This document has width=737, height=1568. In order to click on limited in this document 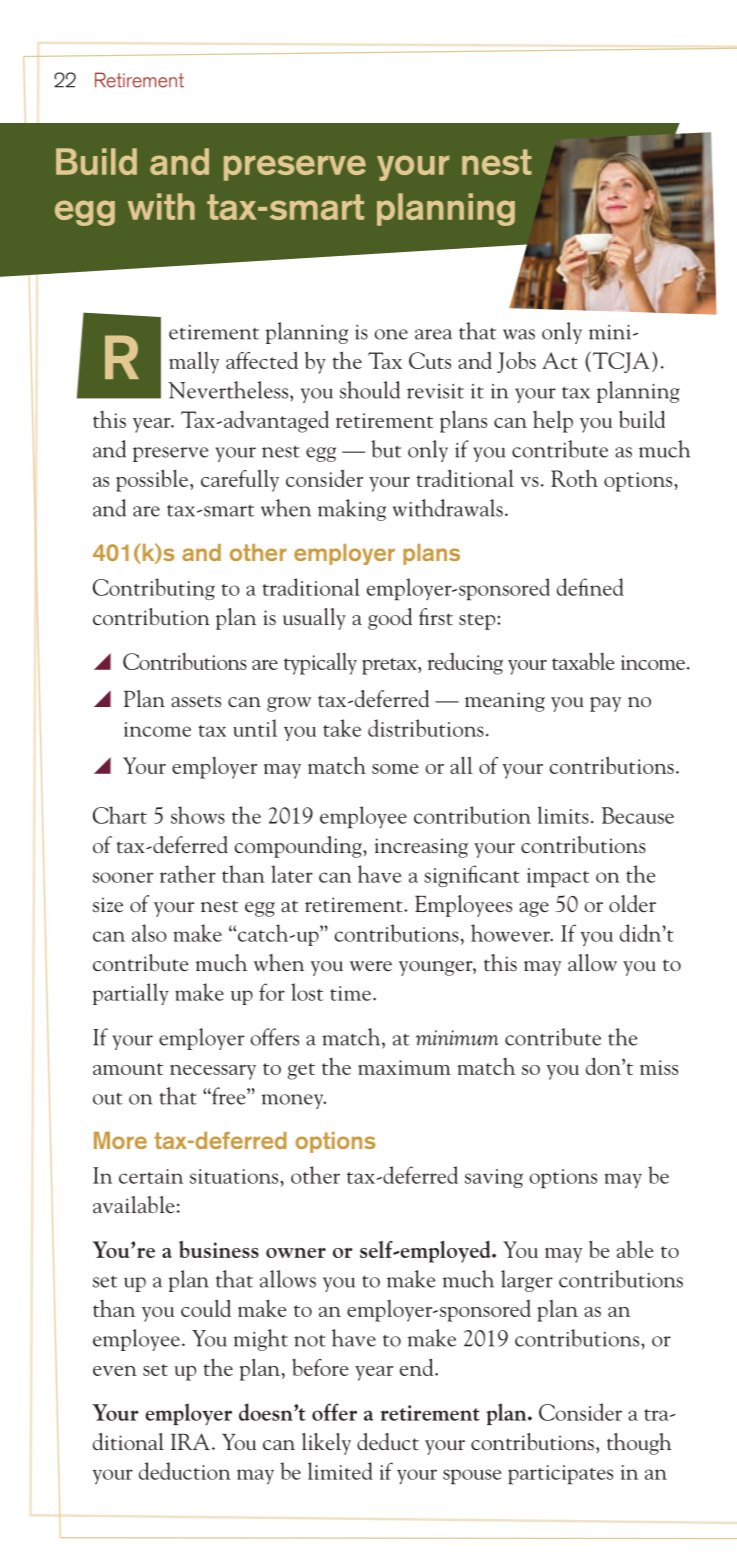, I will do `click(340, 1471)`.
